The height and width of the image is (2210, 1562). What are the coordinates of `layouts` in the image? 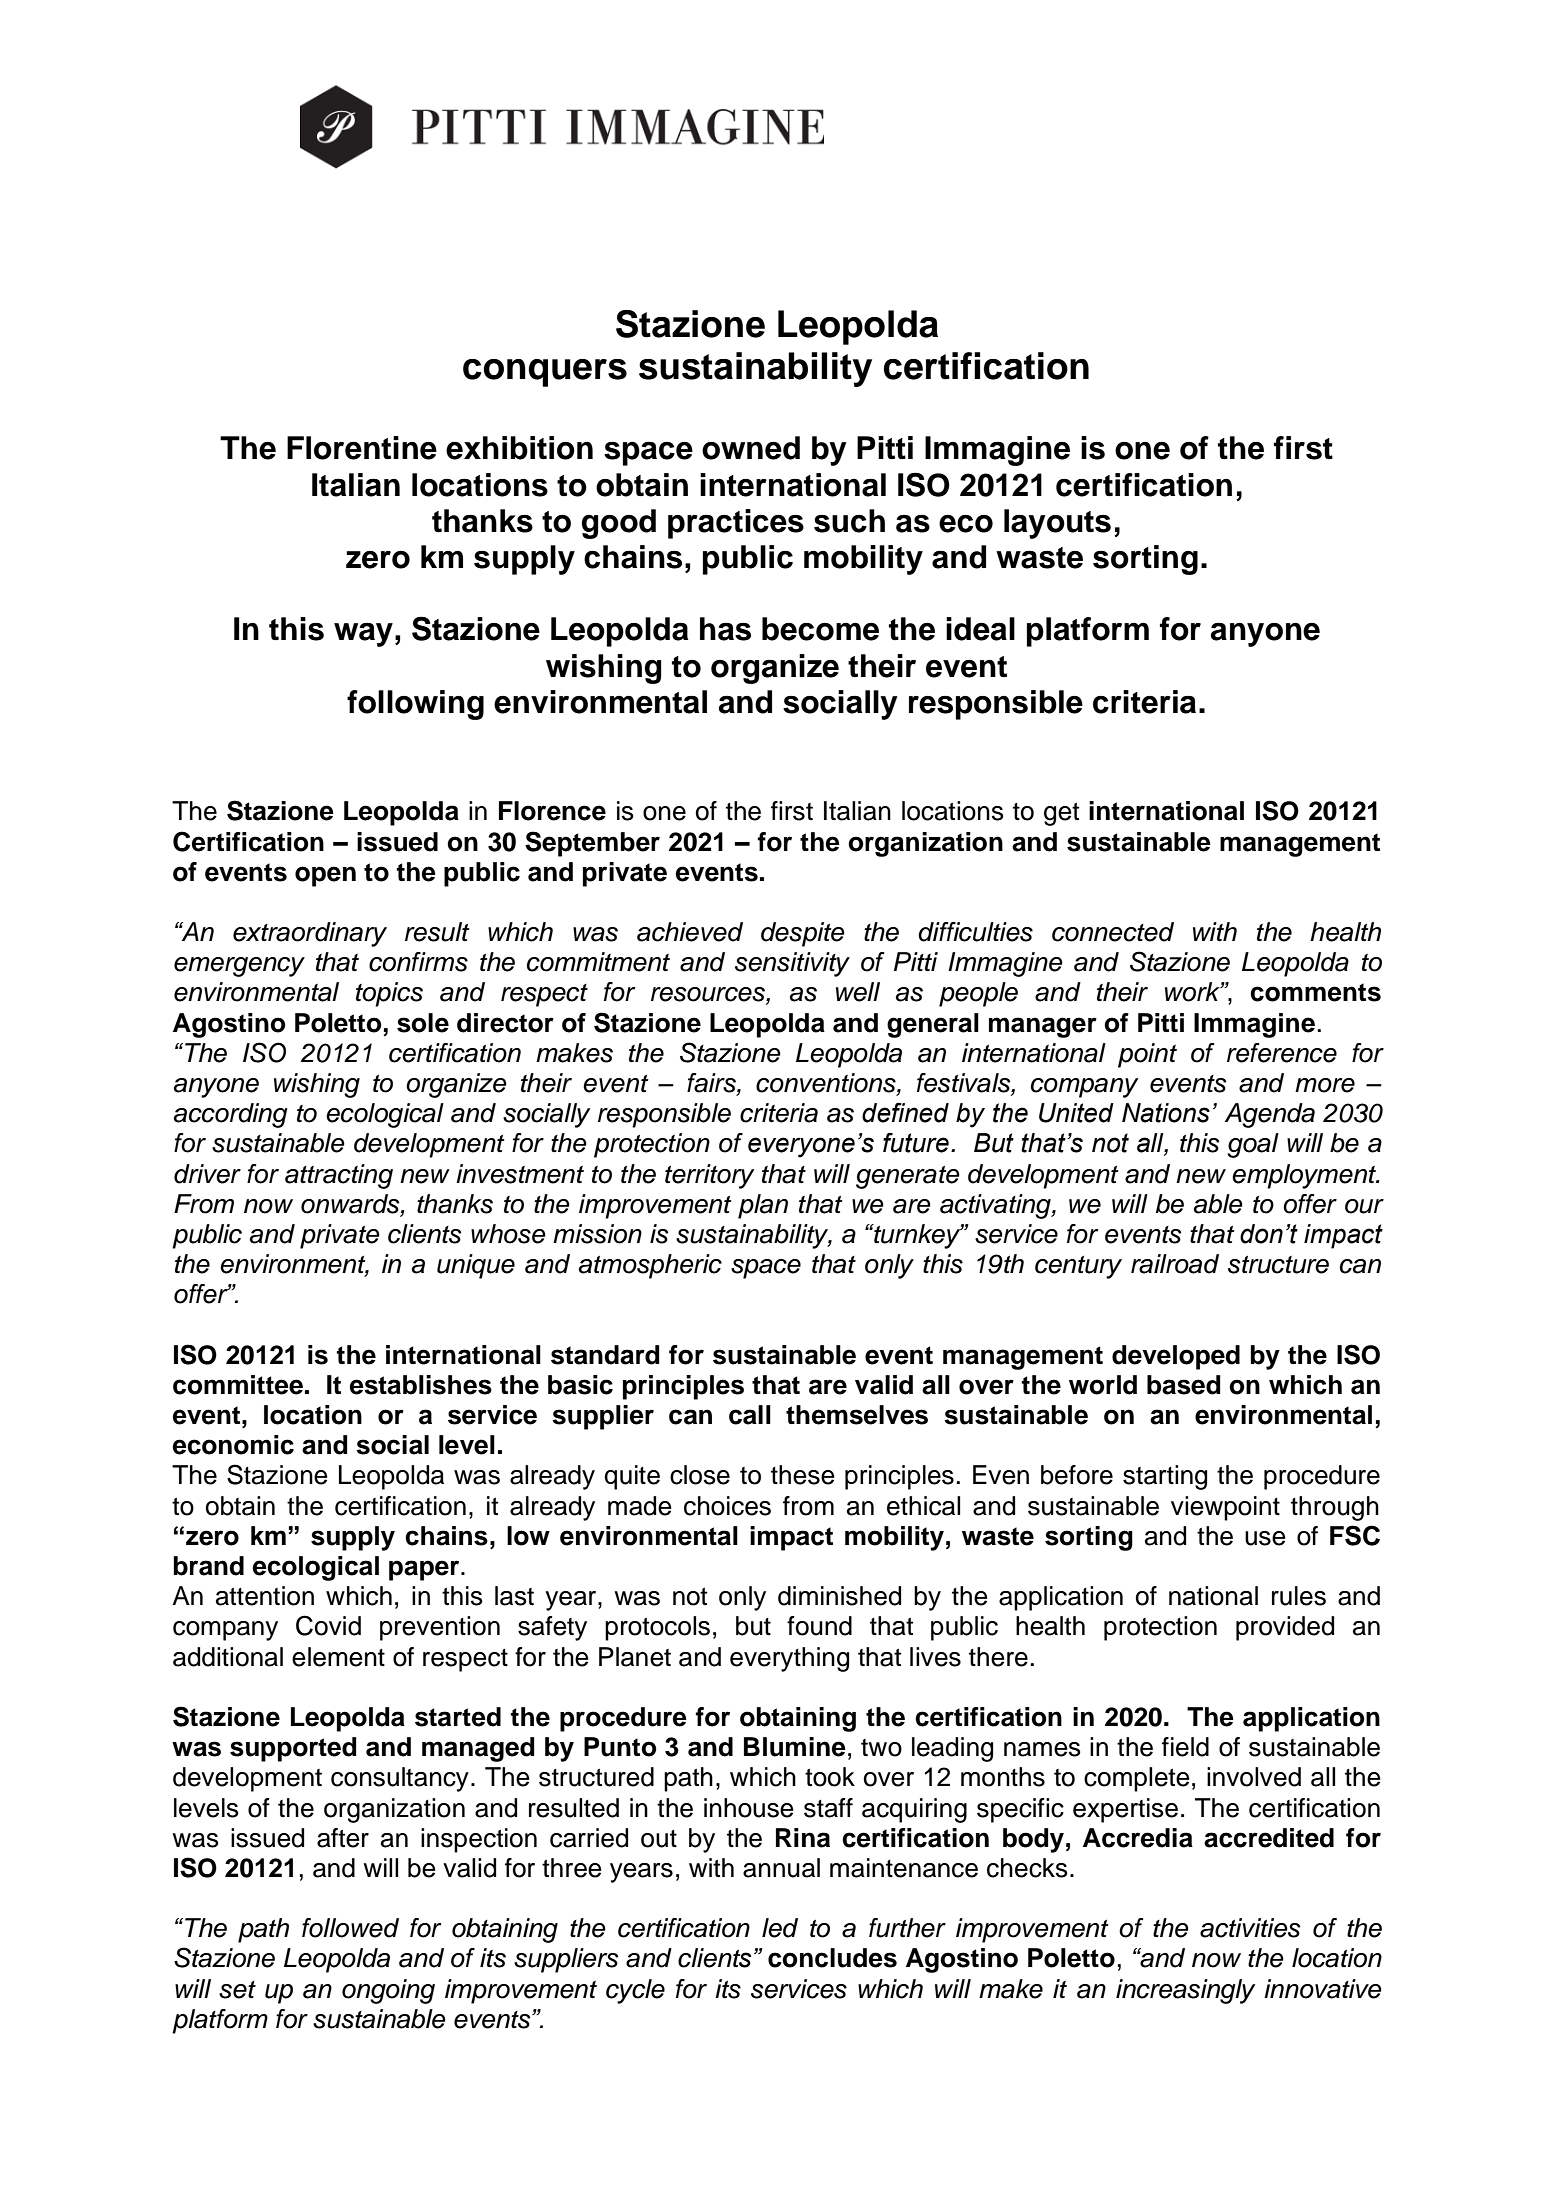 It's located at (1057, 524).
